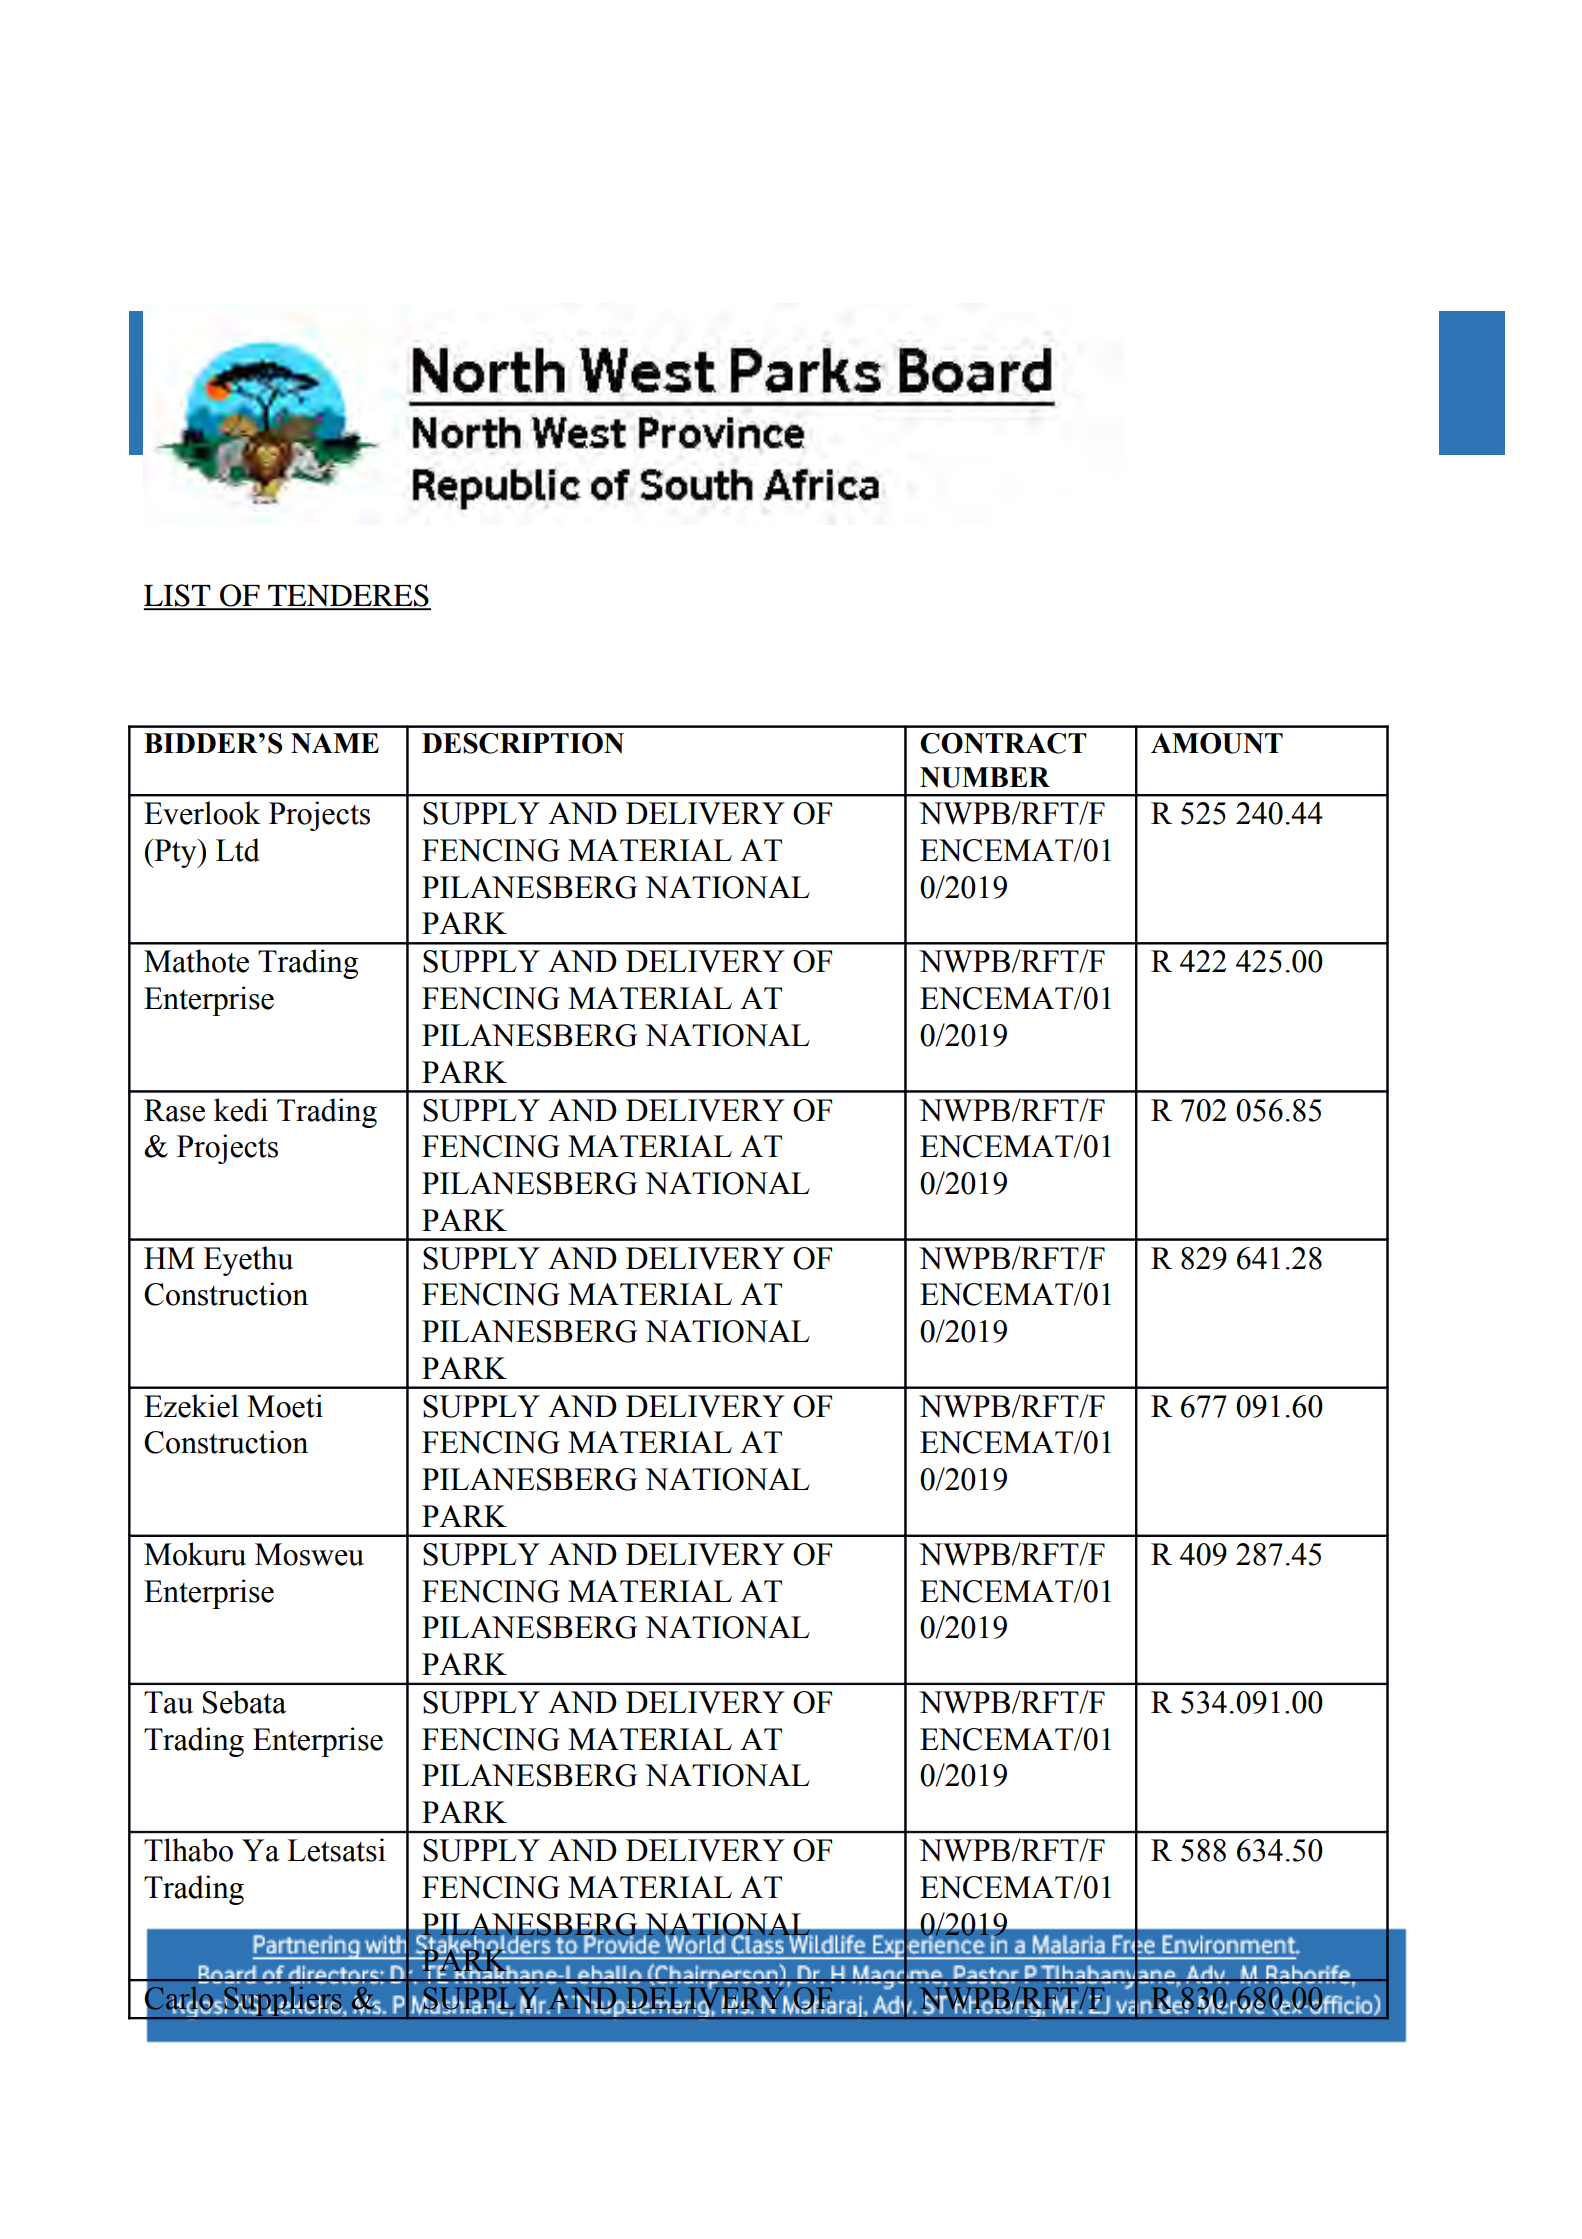 This screenshot has width=1582, height=2239. I want to click on NUMBER, so click(985, 777).
